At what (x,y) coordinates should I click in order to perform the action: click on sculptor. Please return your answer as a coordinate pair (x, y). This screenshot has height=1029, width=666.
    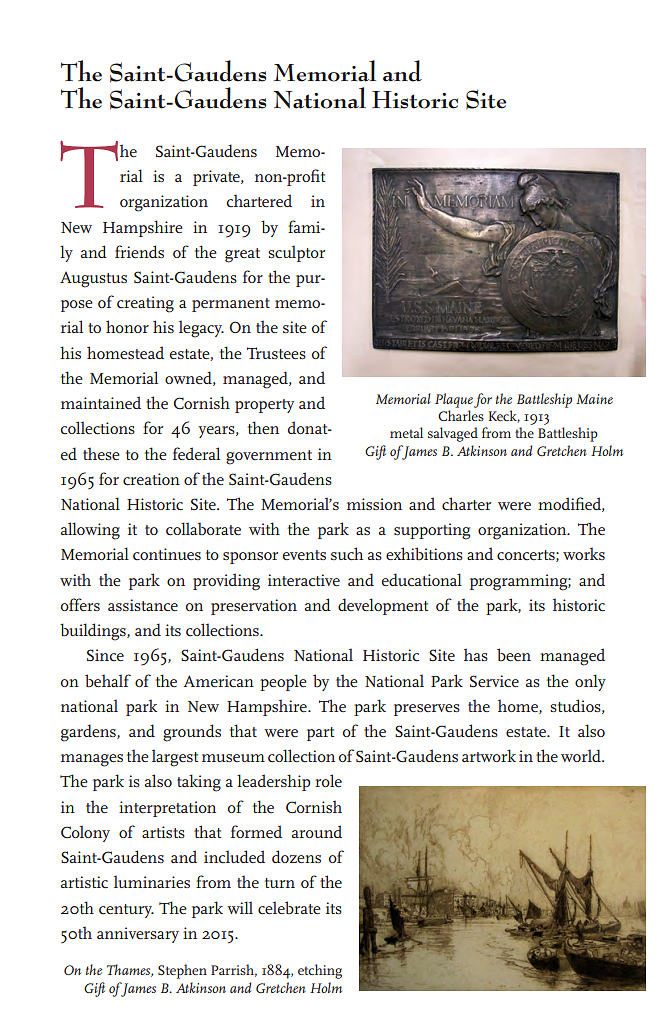
    Looking at the image, I should click on (296, 253).
